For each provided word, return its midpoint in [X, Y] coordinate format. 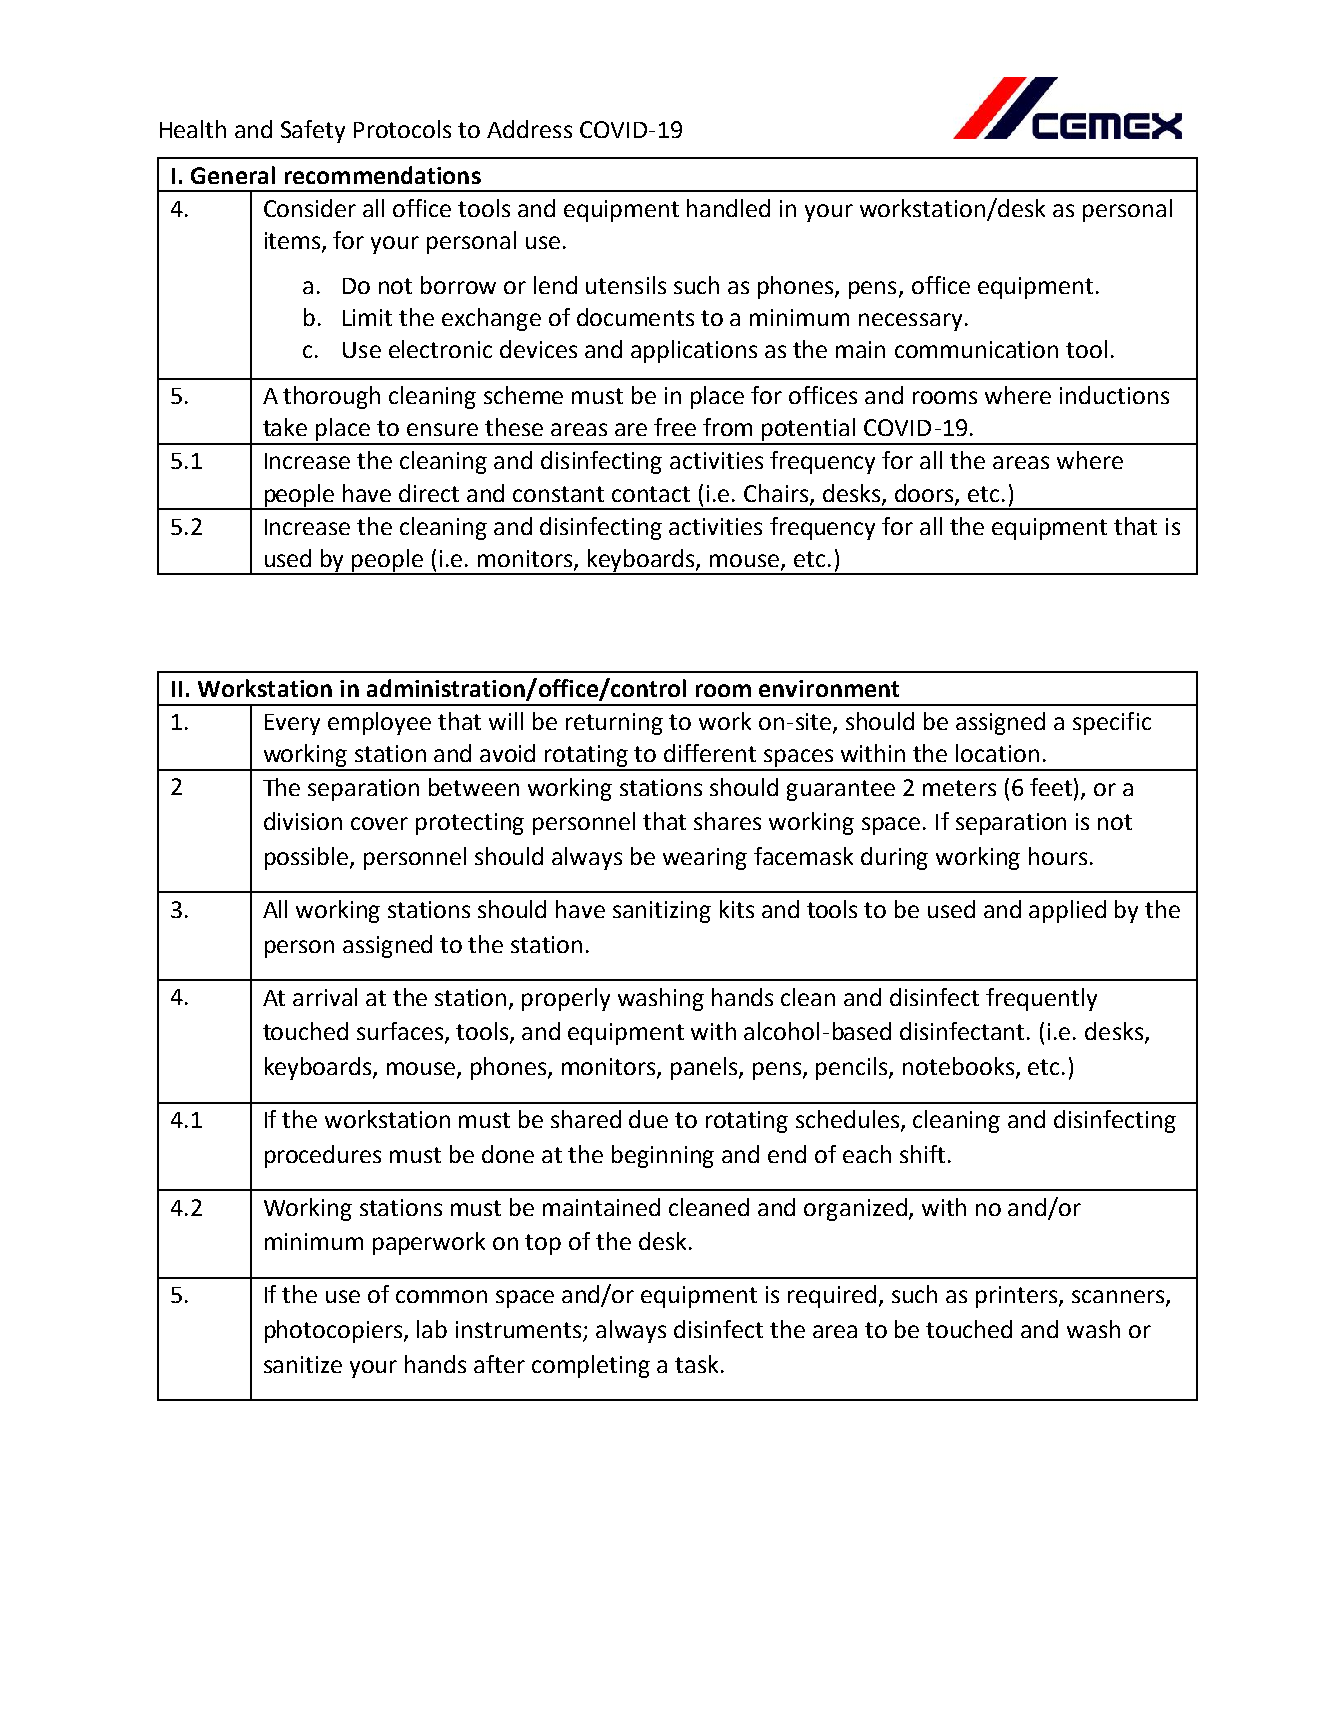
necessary [910, 322]
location [997, 753]
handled [728, 208]
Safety [313, 131]
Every [292, 724]
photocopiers [335, 1331]
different [710, 753]
